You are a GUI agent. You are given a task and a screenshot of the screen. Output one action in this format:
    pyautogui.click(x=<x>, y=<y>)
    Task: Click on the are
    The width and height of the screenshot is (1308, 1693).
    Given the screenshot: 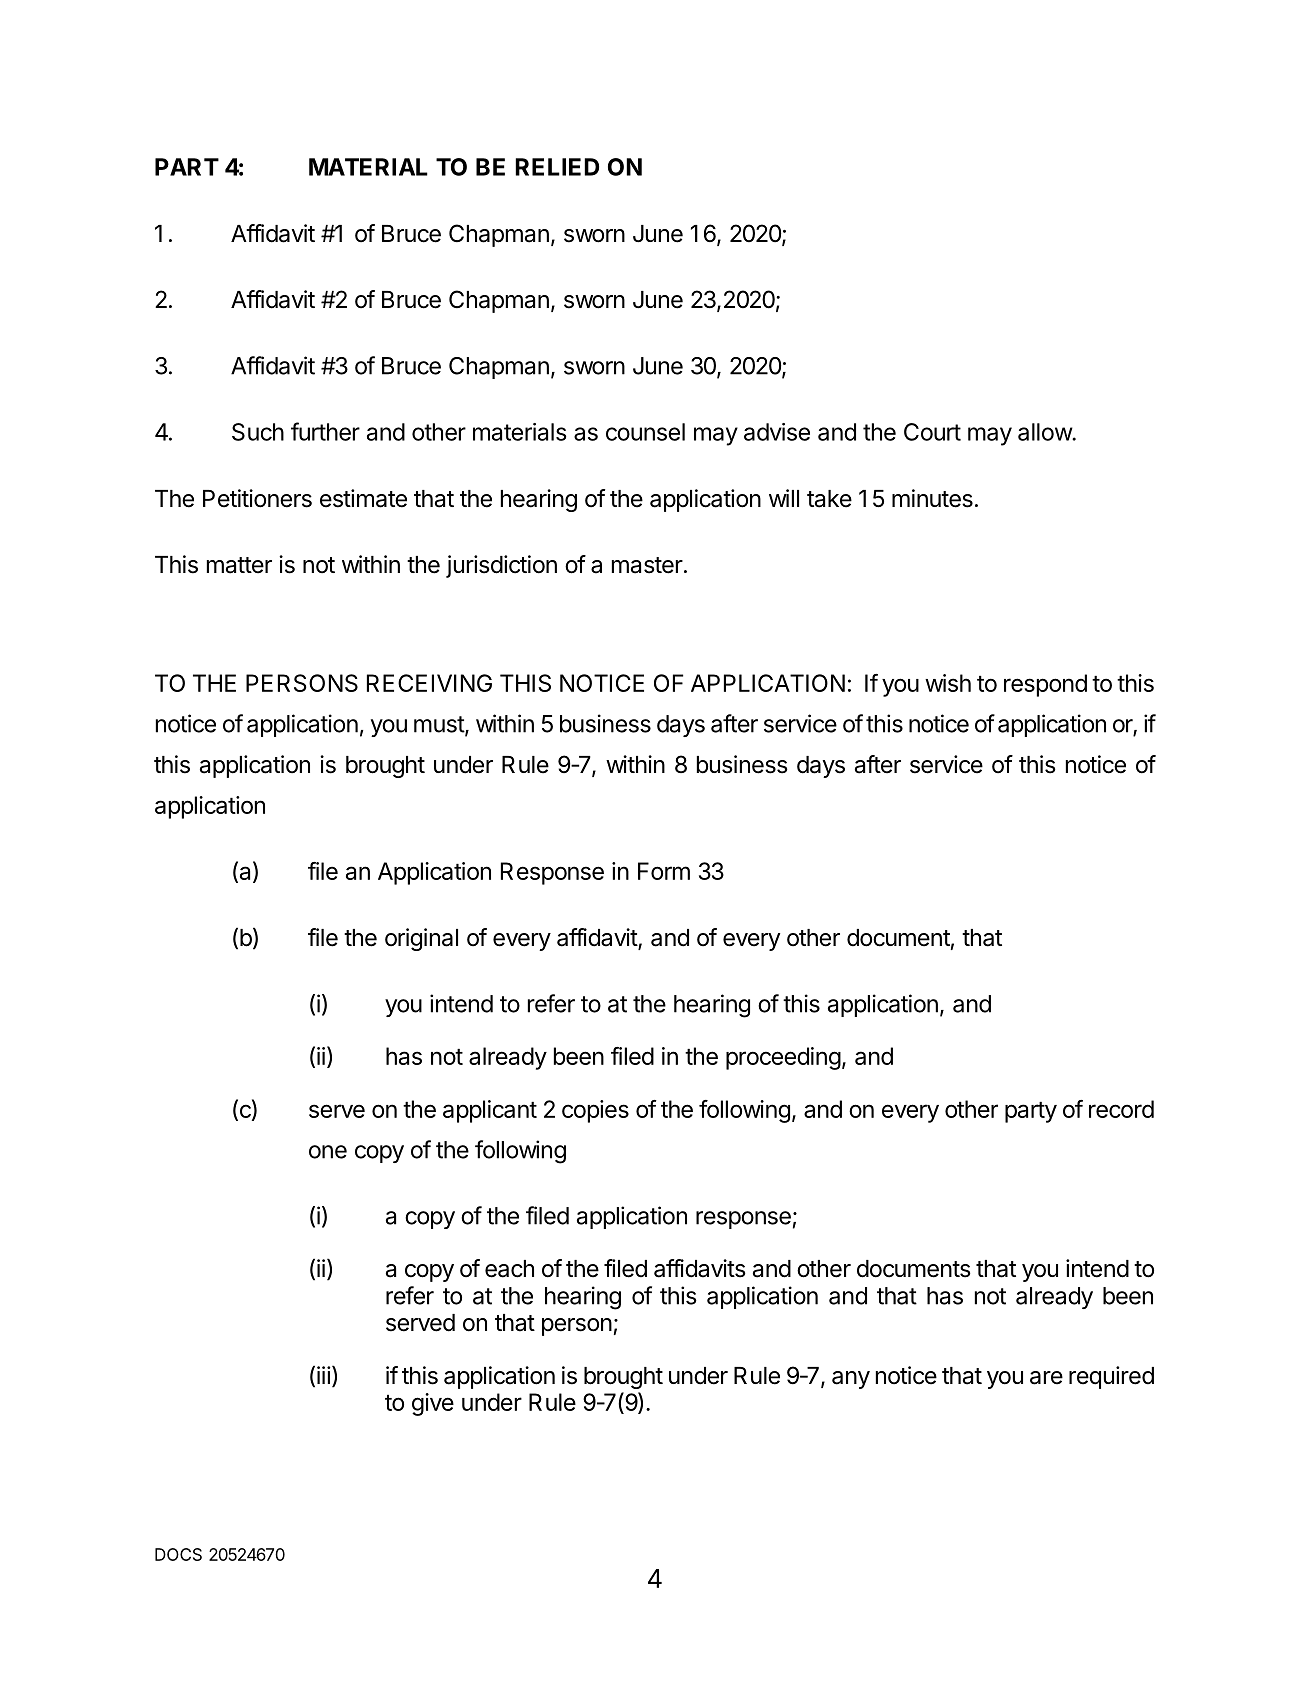 What is the action you would take?
    pyautogui.click(x=1046, y=1378)
